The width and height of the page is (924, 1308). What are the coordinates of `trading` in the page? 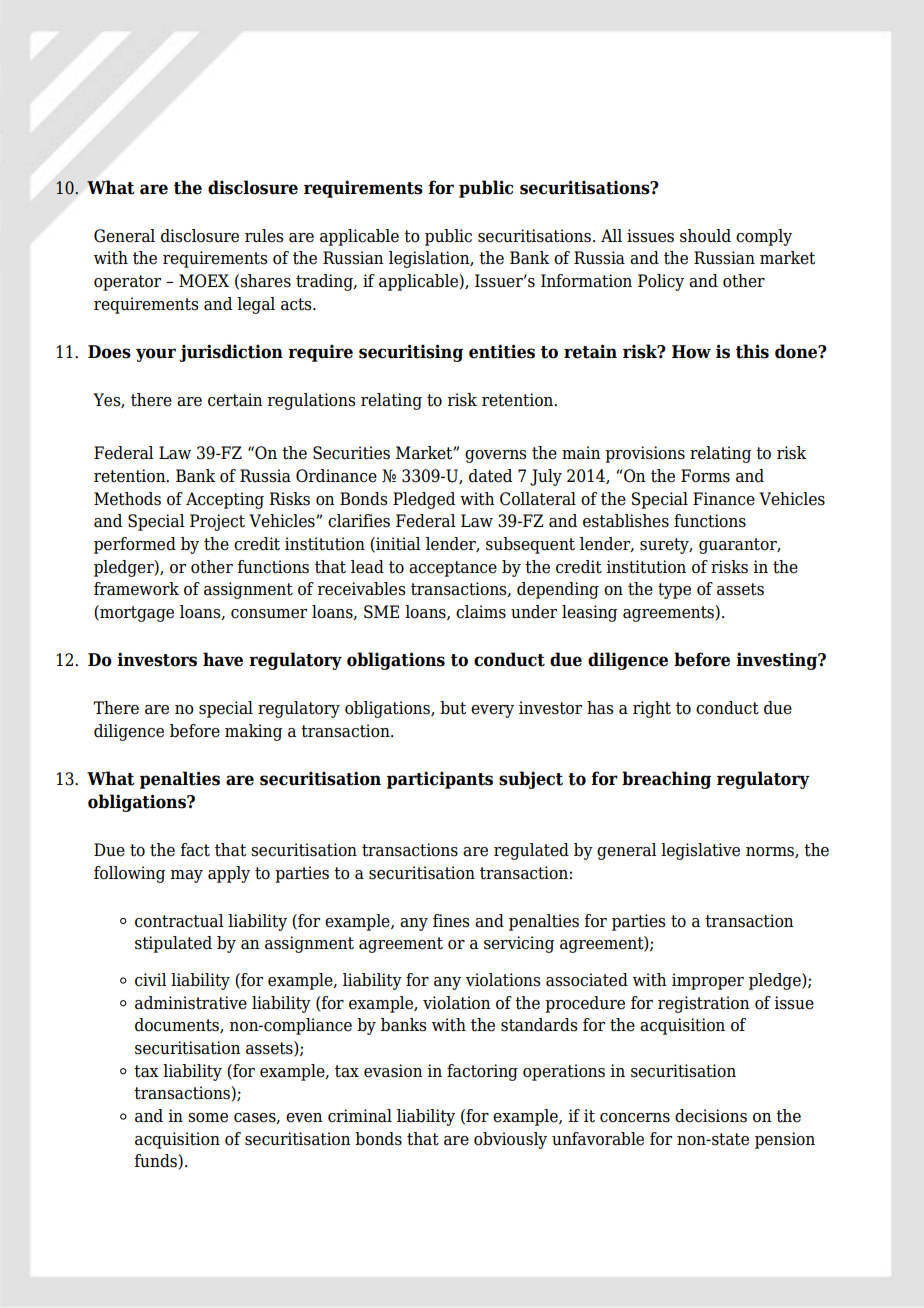 It's located at (325, 282).
